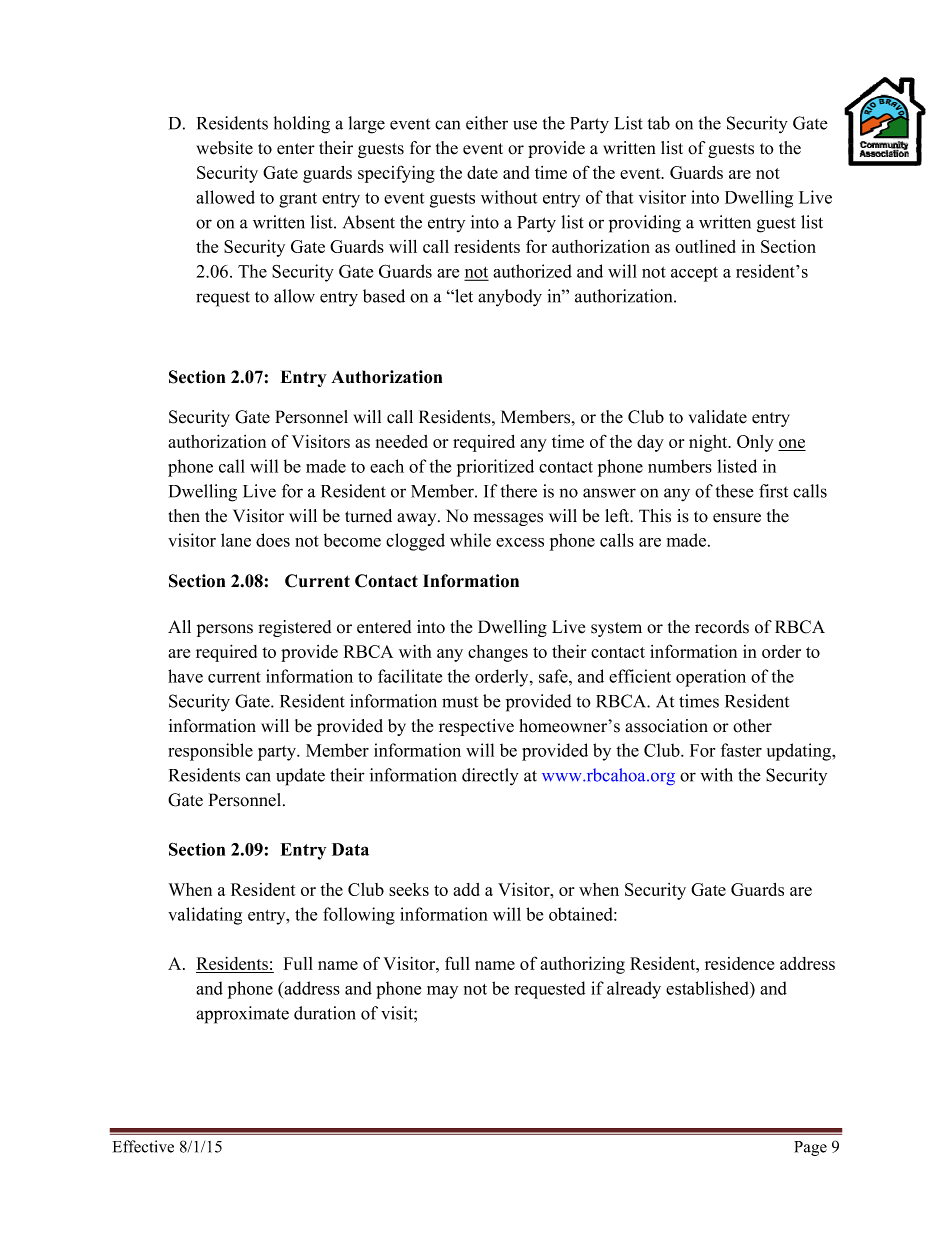 This page has height=1233, width=952. What do you see at coordinates (236, 540) in the page?
I see `lane` at bounding box center [236, 540].
